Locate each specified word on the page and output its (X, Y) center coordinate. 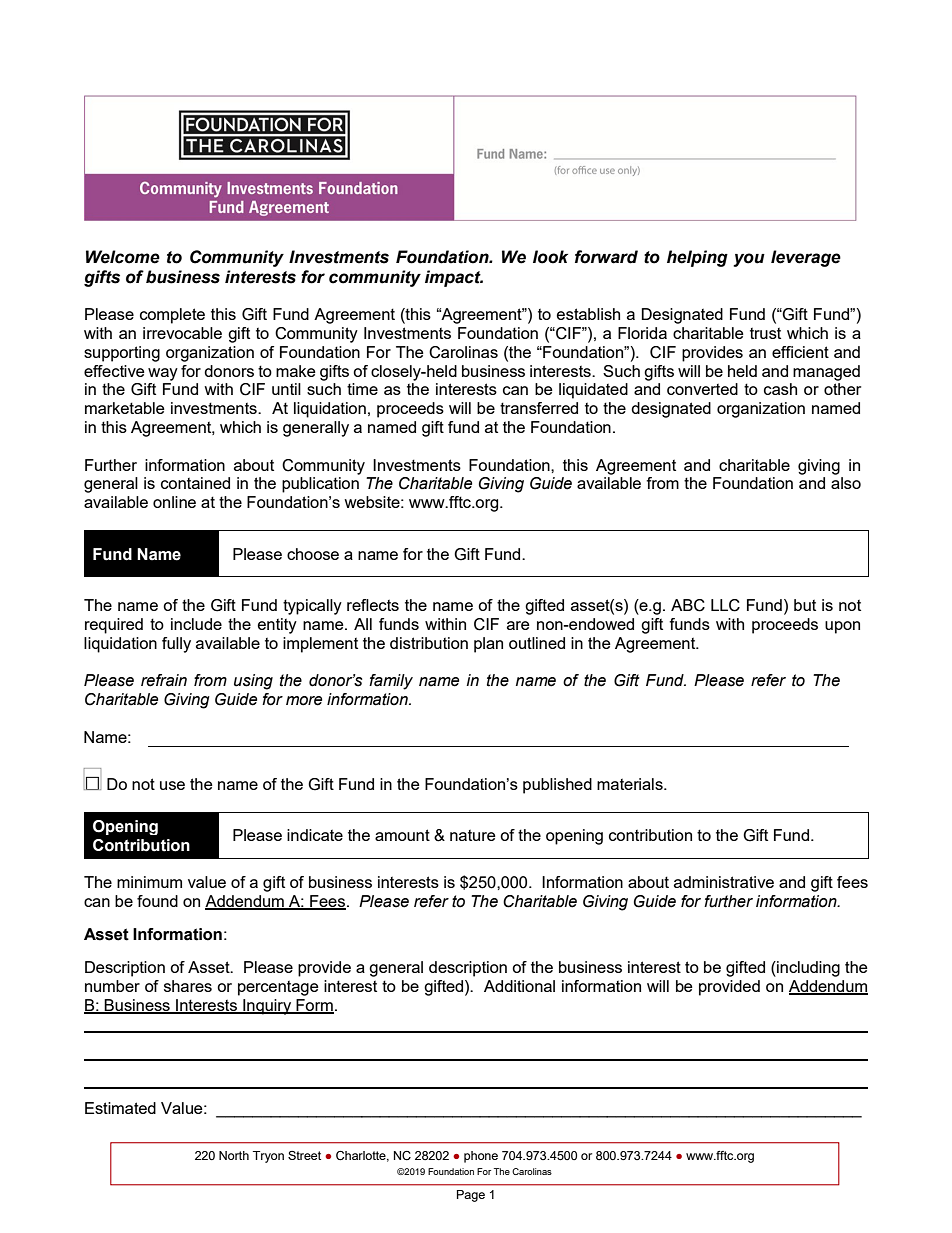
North (234, 1155)
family (391, 682)
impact (454, 278)
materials (631, 784)
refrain (164, 680)
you (749, 260)
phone (481, 1157)
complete (172, 316)
